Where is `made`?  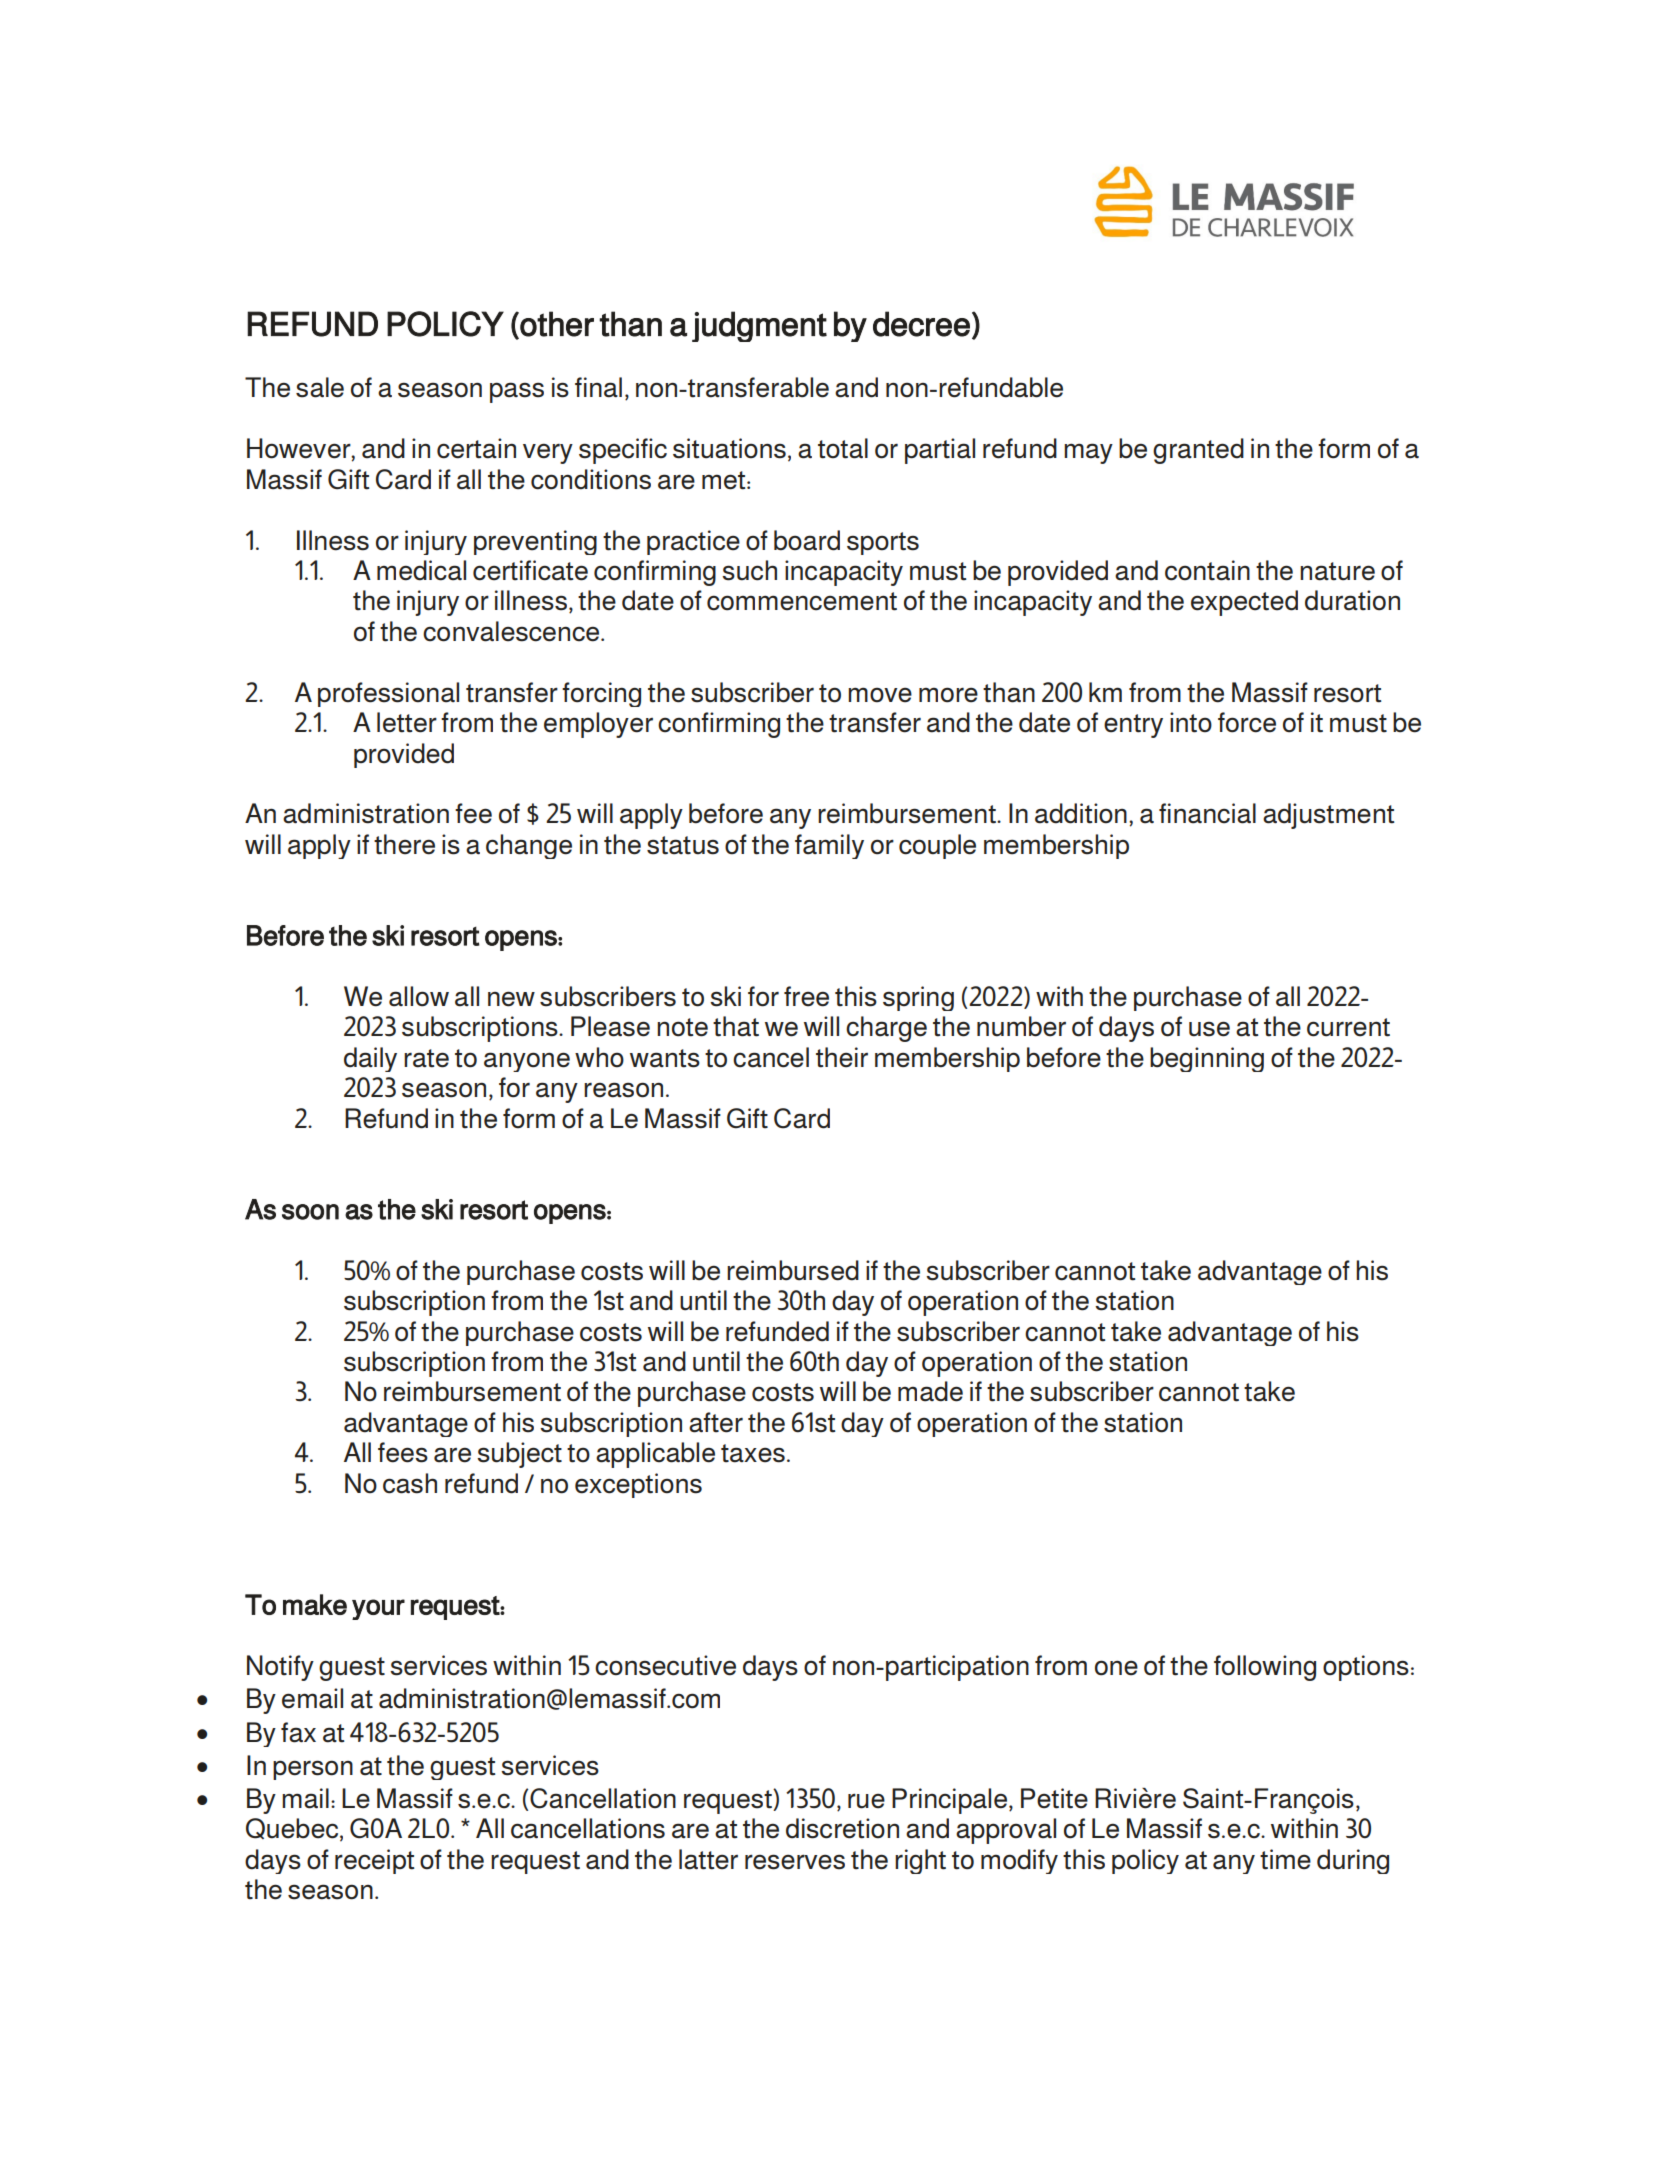 made is located at coordinates (930, 1391).
